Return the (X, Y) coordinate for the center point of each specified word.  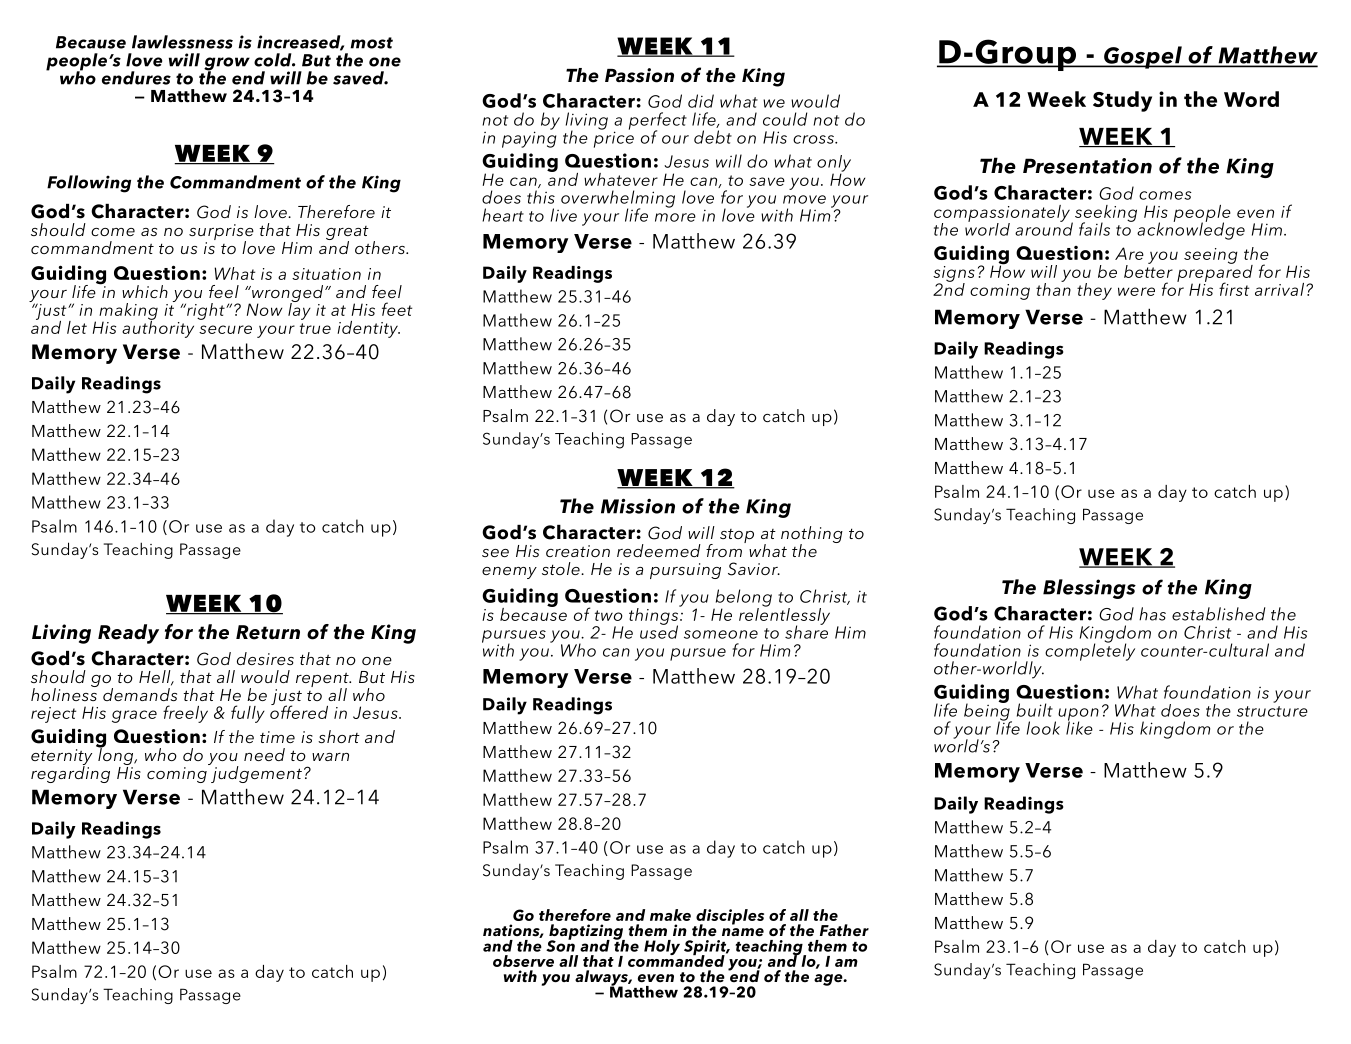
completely (1090, 651)
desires (265, 658)
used (659, 631)
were (1136, 291)
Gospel (1143, 57)
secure (225, 329)
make (670, 915)
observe (523, 961)
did (701, 101)
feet (397, 309)
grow (227, 65)
